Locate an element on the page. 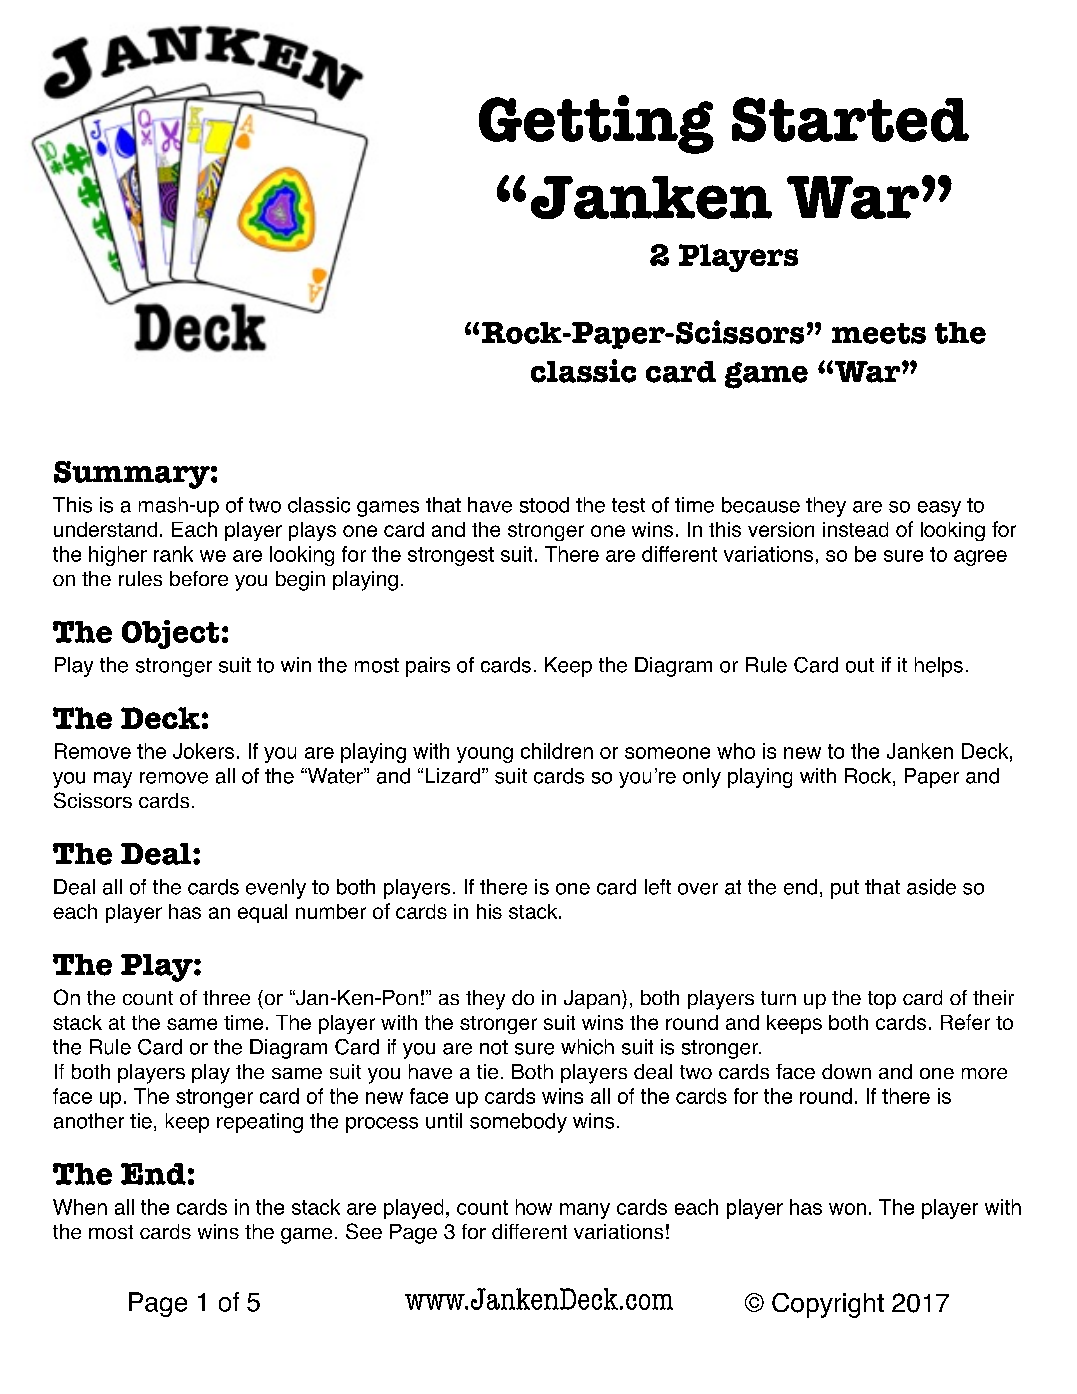 Image resolution: width=1077 pixels, height=1394 pixels. out is located at coordinates (860, 665).
